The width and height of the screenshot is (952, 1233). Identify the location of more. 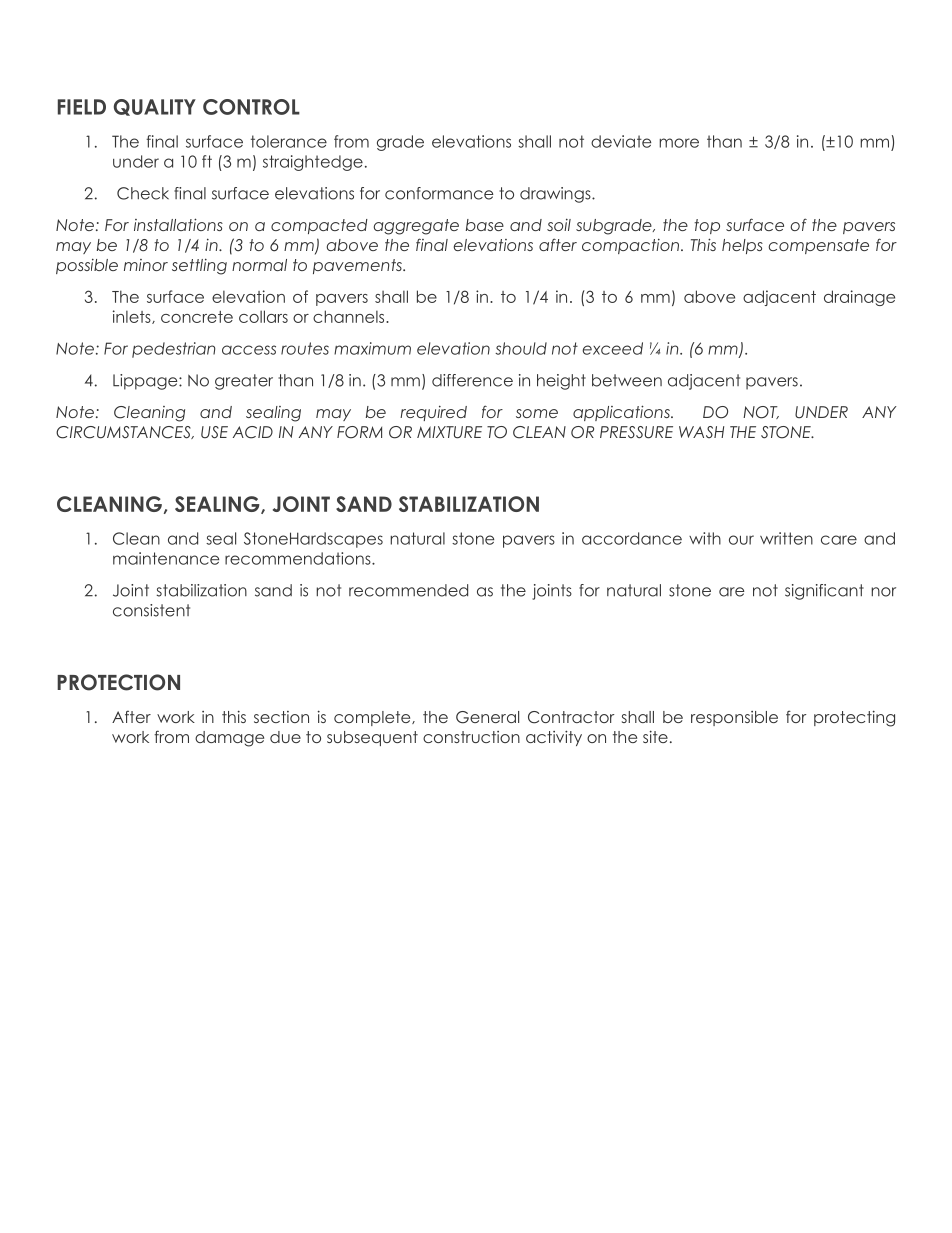
(679, 143).
